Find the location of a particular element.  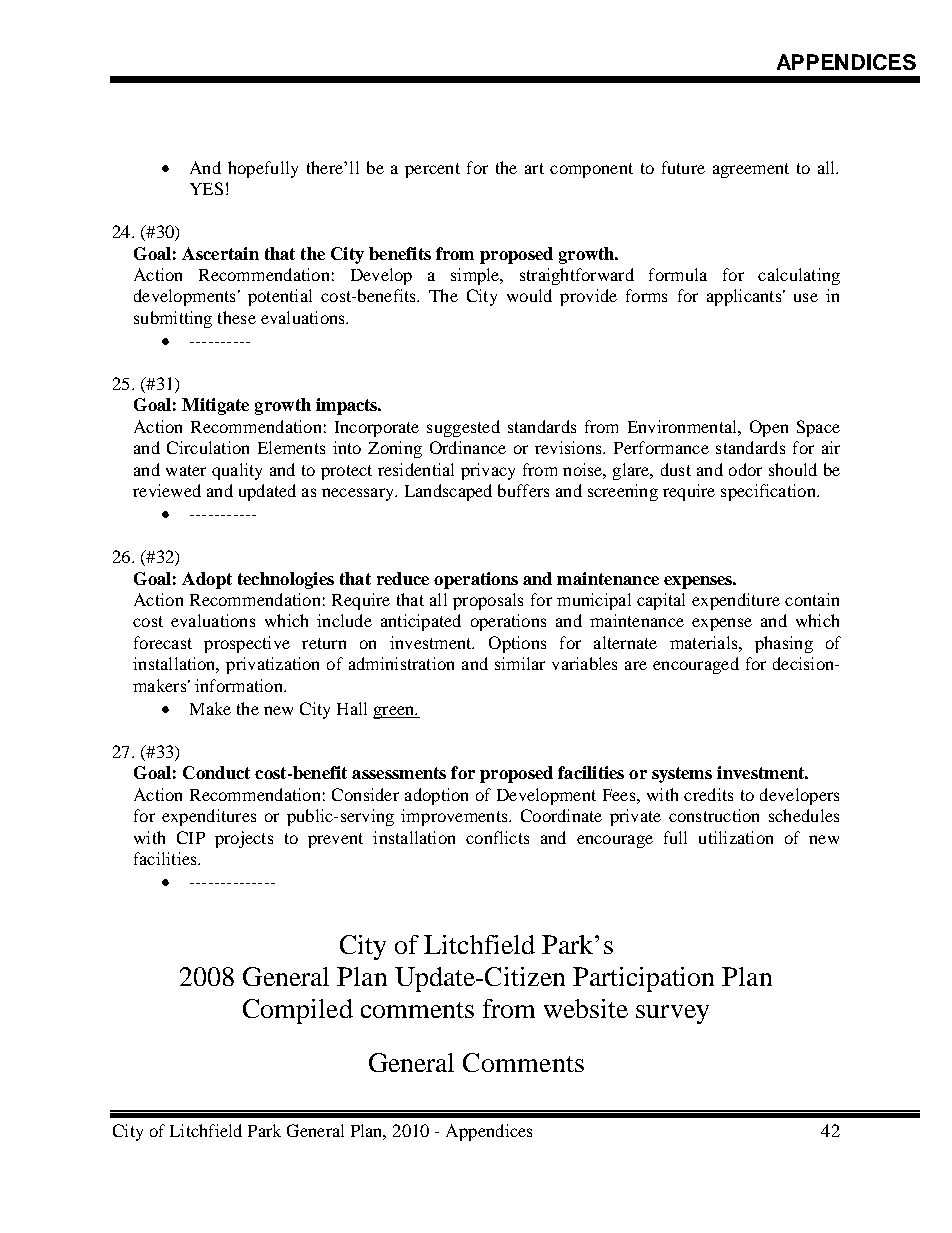

agreement is located at coordinates (751, 170).
